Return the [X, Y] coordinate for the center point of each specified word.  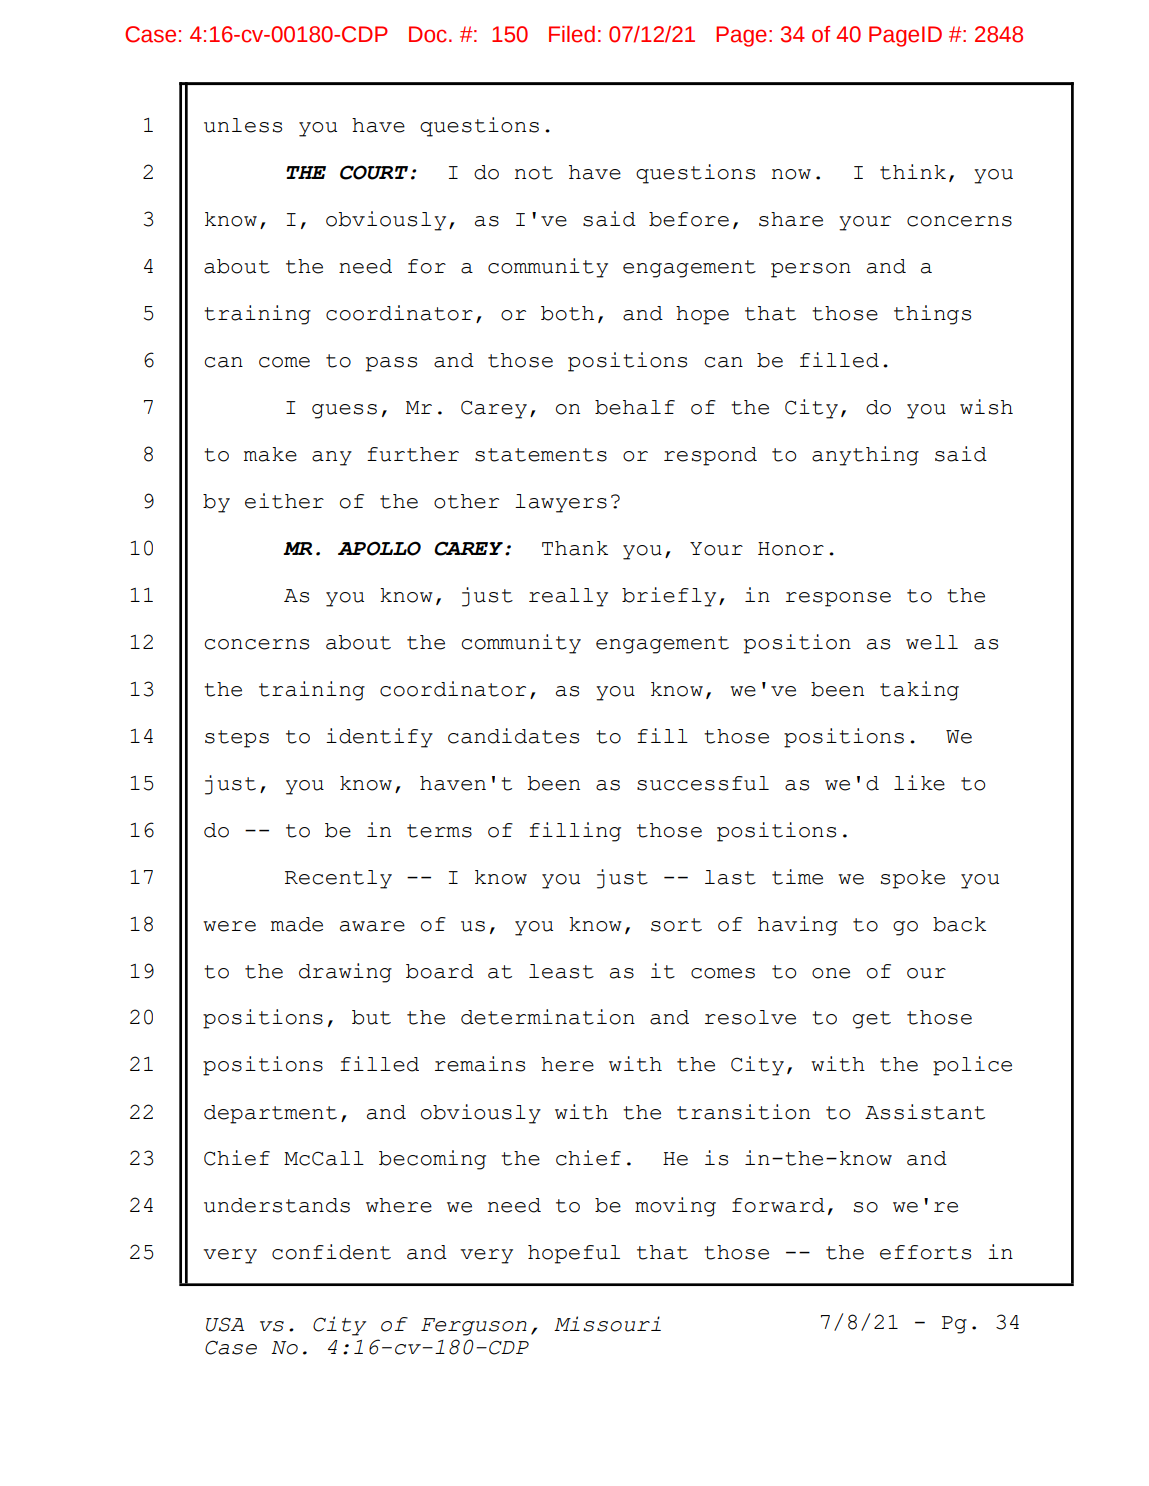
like [919, 783]
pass [391, 364]
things [932, 315]
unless [243, 125]
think [913, 172]
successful [703, 783]
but [371, 1017]
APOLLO [379, 548]
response [838, 599]
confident [331, 1252]
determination [548, 1017]
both [567, 313]
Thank [575, 548]
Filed [572, 34]
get [872, 1020]
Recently [338, 879]
